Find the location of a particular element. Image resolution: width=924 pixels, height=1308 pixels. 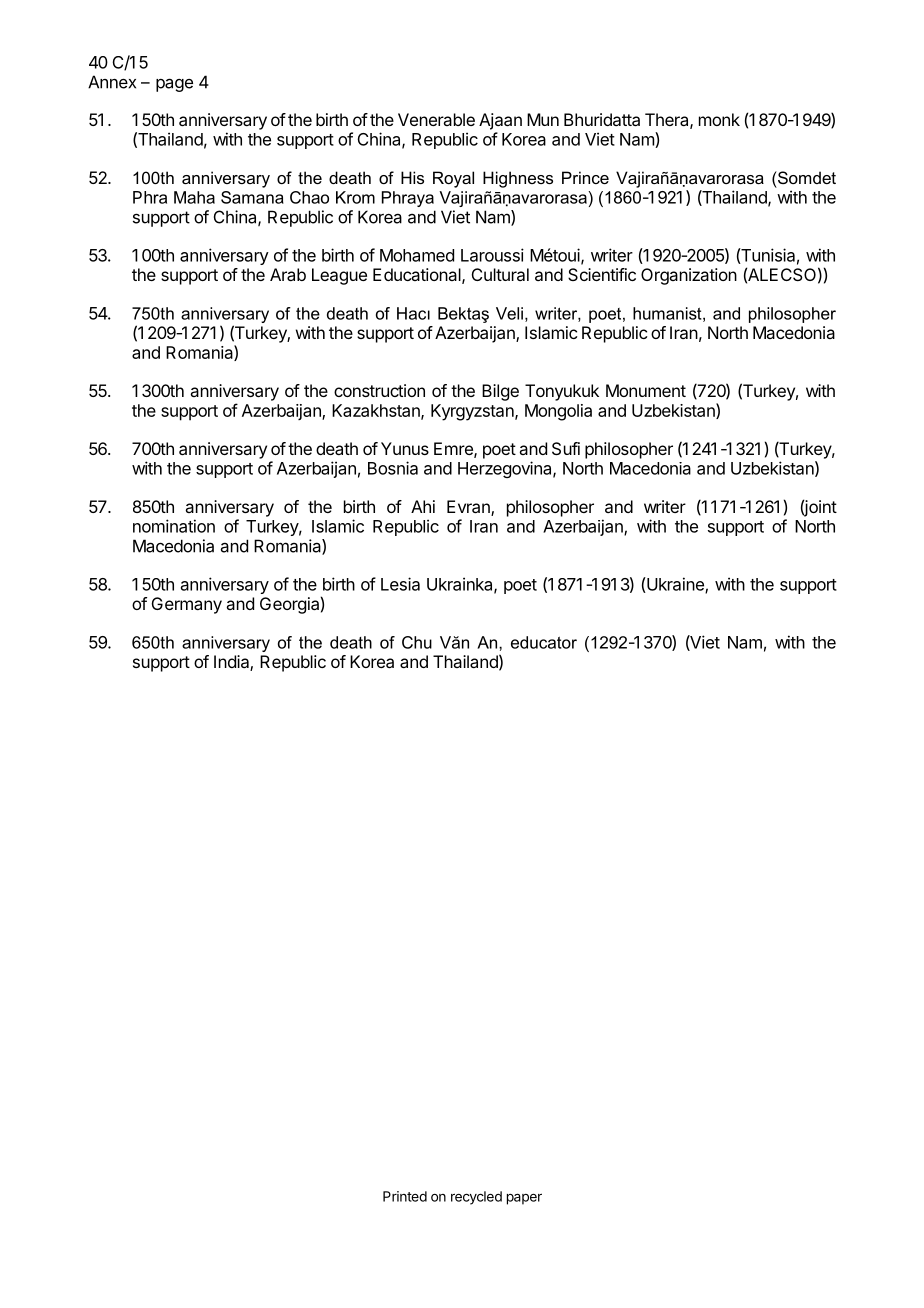

Venerable is located at coordinates (436, 119).
